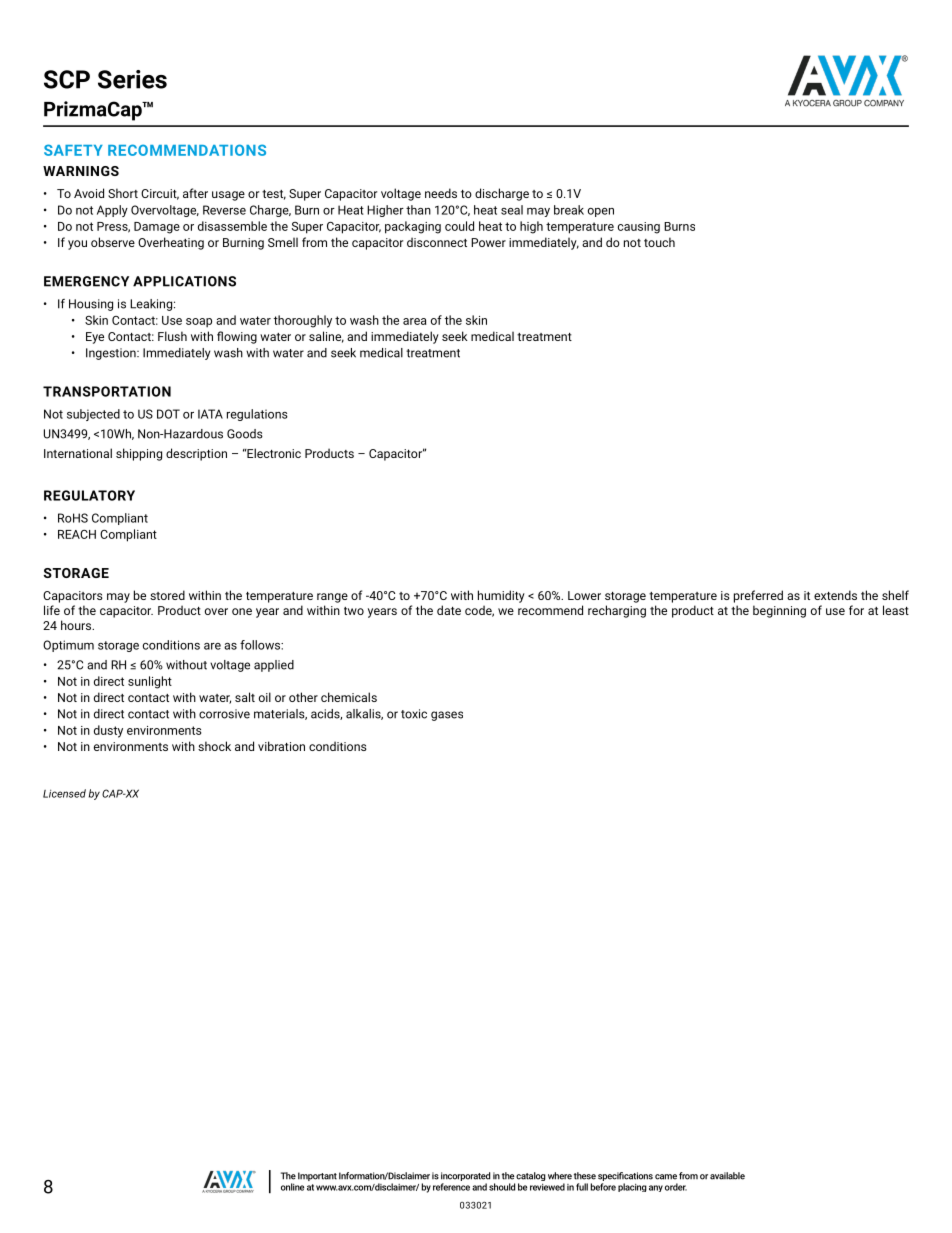 The image size is (952, 1233). What do you see at coordinates (167, 595) in the document?
I see `stored` at bounding box center [167, 595].
